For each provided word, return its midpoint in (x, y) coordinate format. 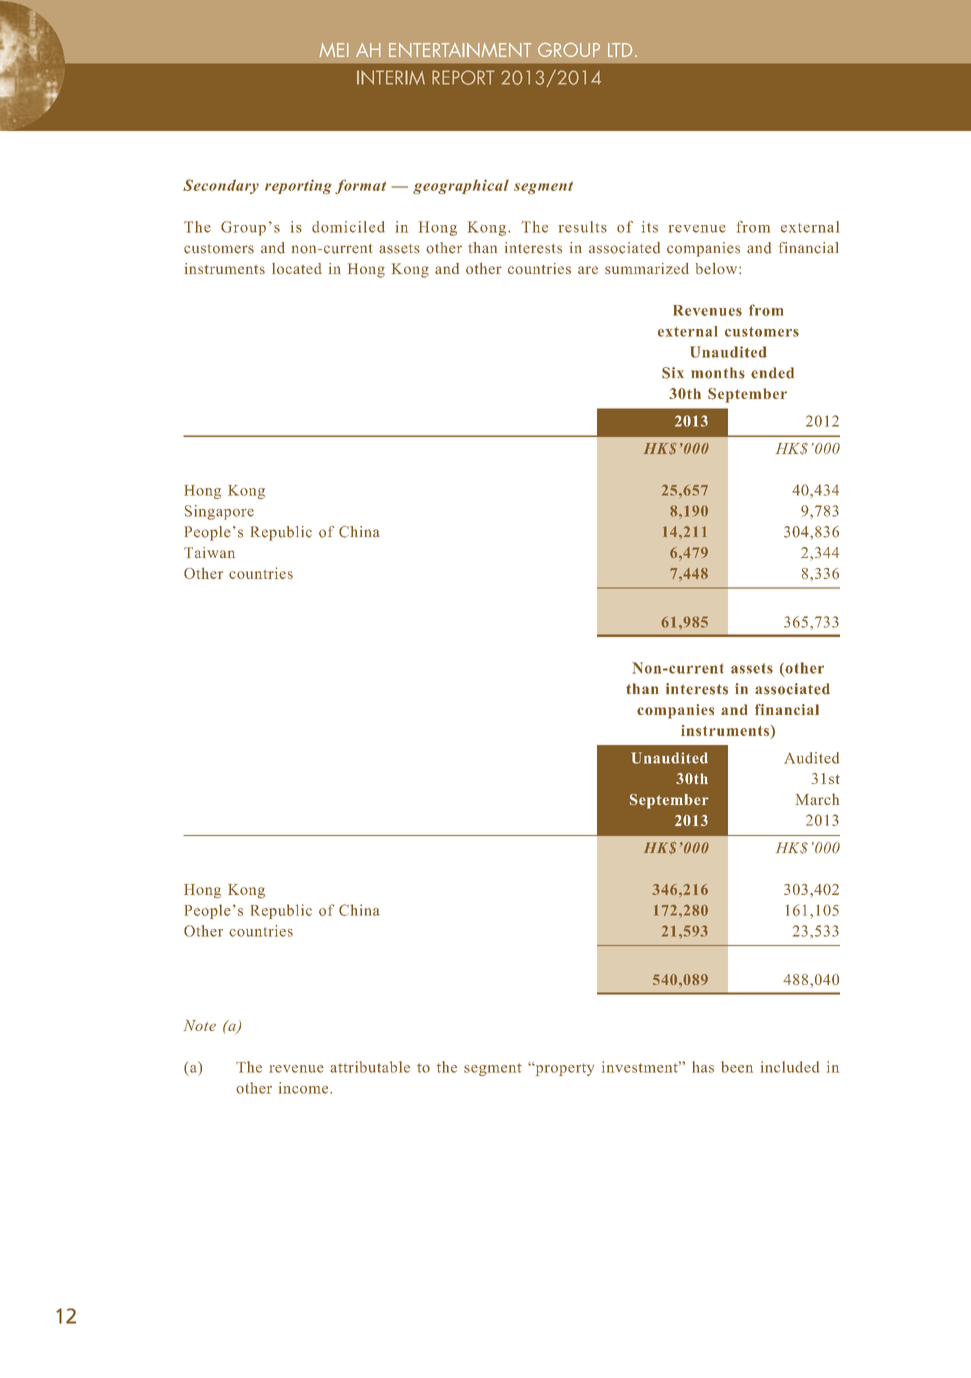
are (588, 270)
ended (772, 373)
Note (200, 1025)
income (305, 1088)
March (817, 799)
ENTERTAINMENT (460, 50)
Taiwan (209, 552)
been (737, 1067)
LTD (620, 50)
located (297, 268)
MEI (334, 50)
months (718, 373)
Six (673, 373)
